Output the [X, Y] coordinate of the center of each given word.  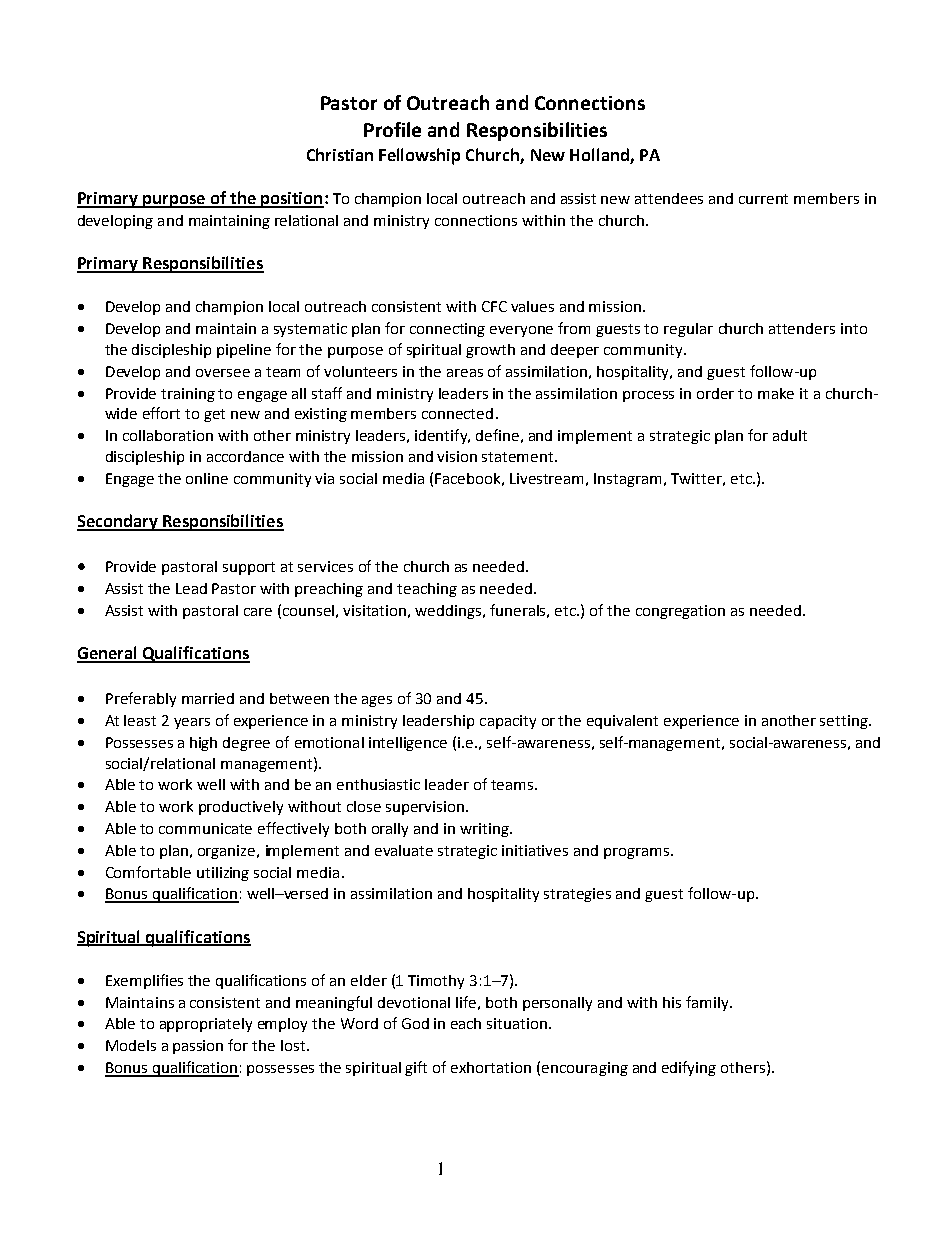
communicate [205, 828]
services [325, 566]
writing [485, 830]
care [258, 612]
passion [198, 1047]
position [291, 200]
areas [465, 373]
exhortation [491, 1067]
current [763, 199]
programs [636, 853]
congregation [680, 612]
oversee [223, 373]
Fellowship [419, 156]
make [776, 393]
